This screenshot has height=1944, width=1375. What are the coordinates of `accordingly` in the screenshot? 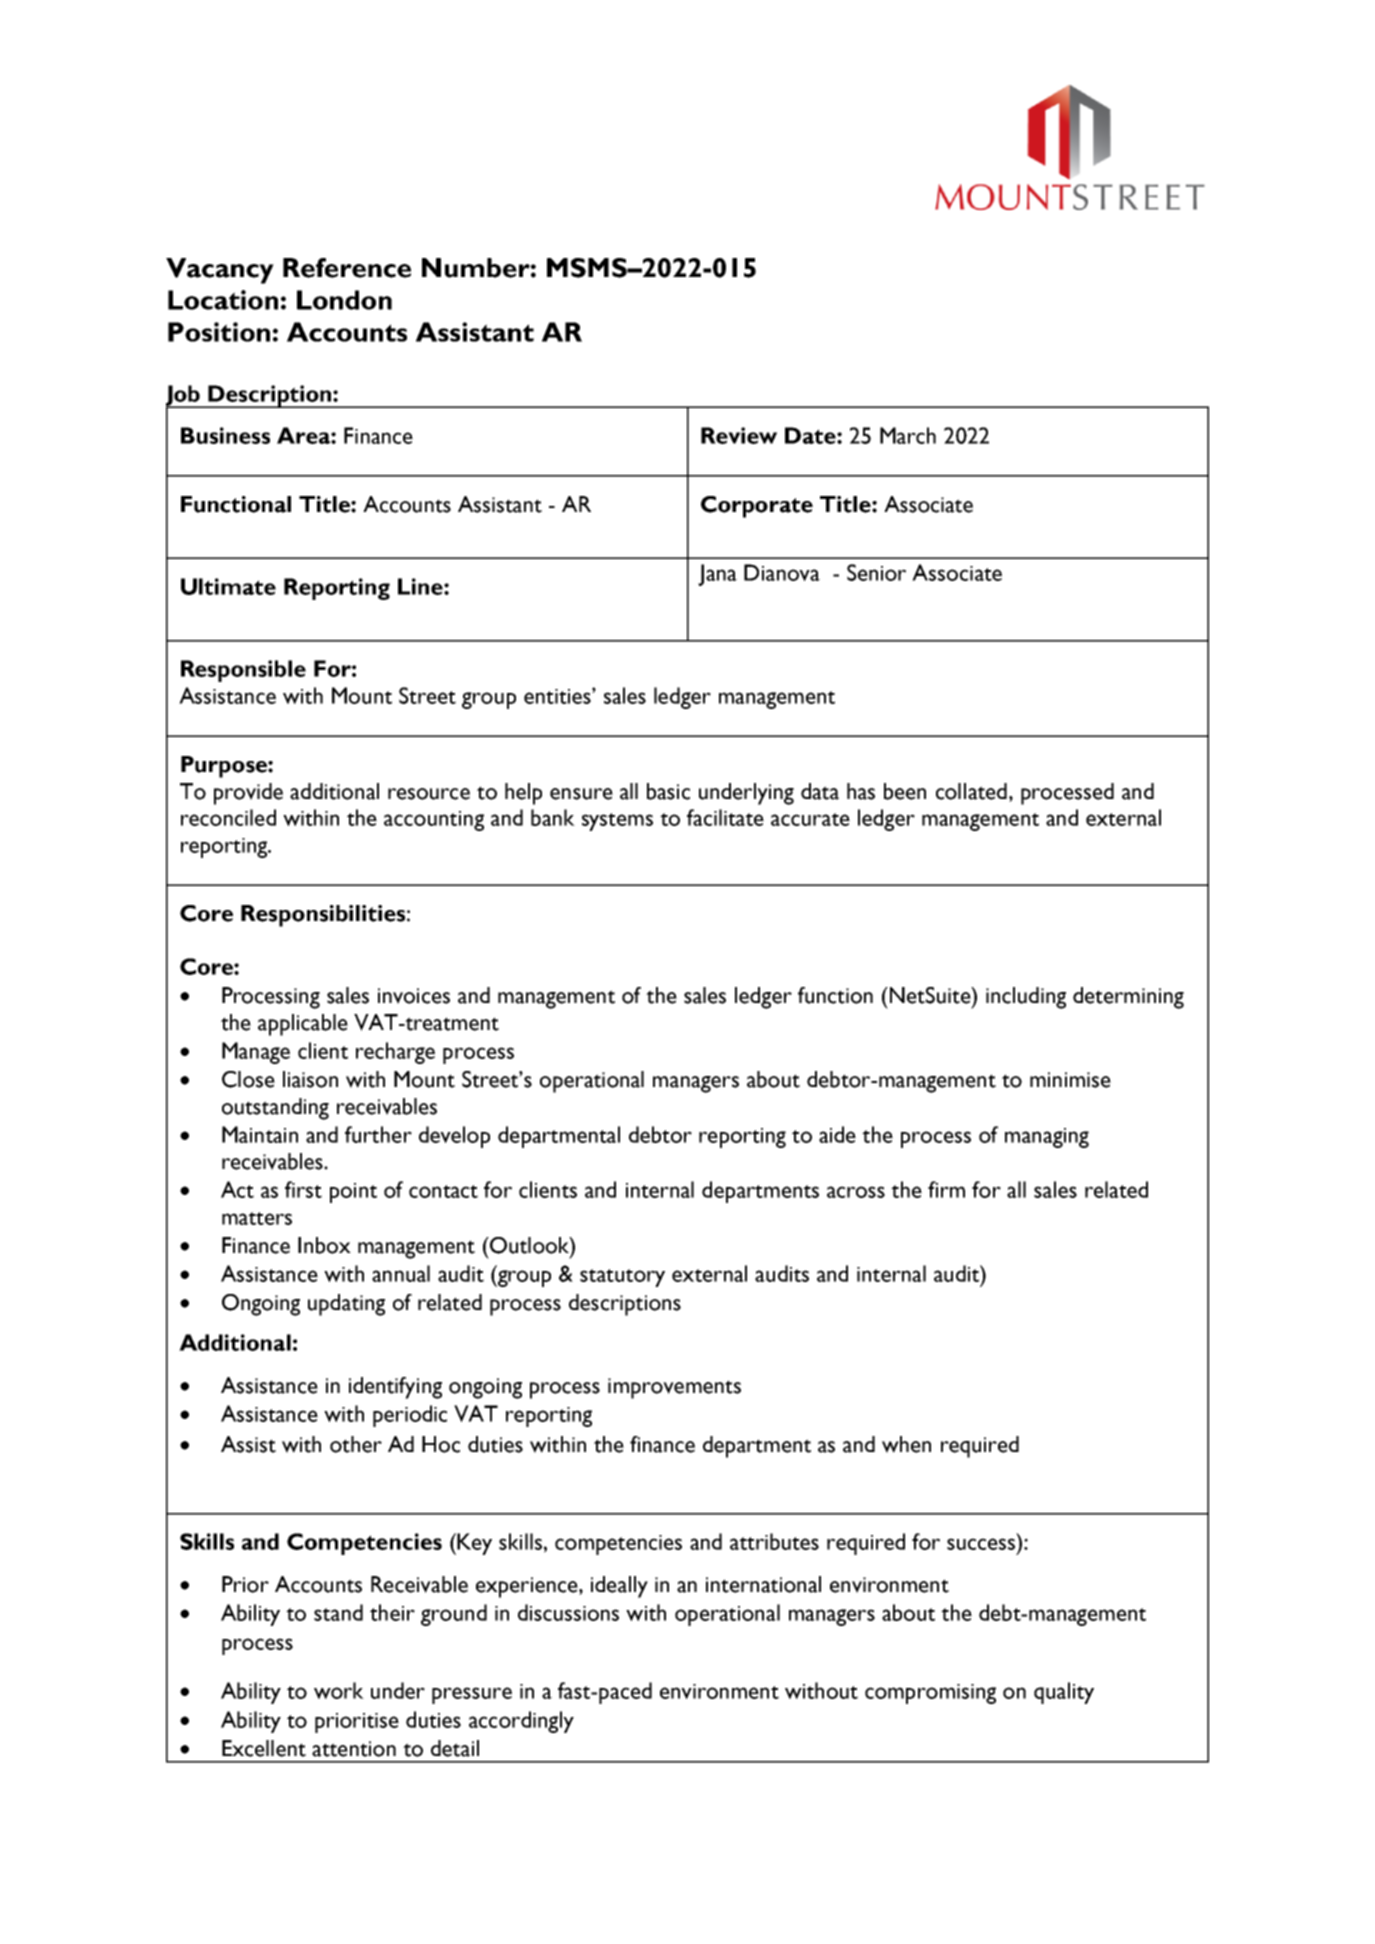 It's located at (521, 1722).
